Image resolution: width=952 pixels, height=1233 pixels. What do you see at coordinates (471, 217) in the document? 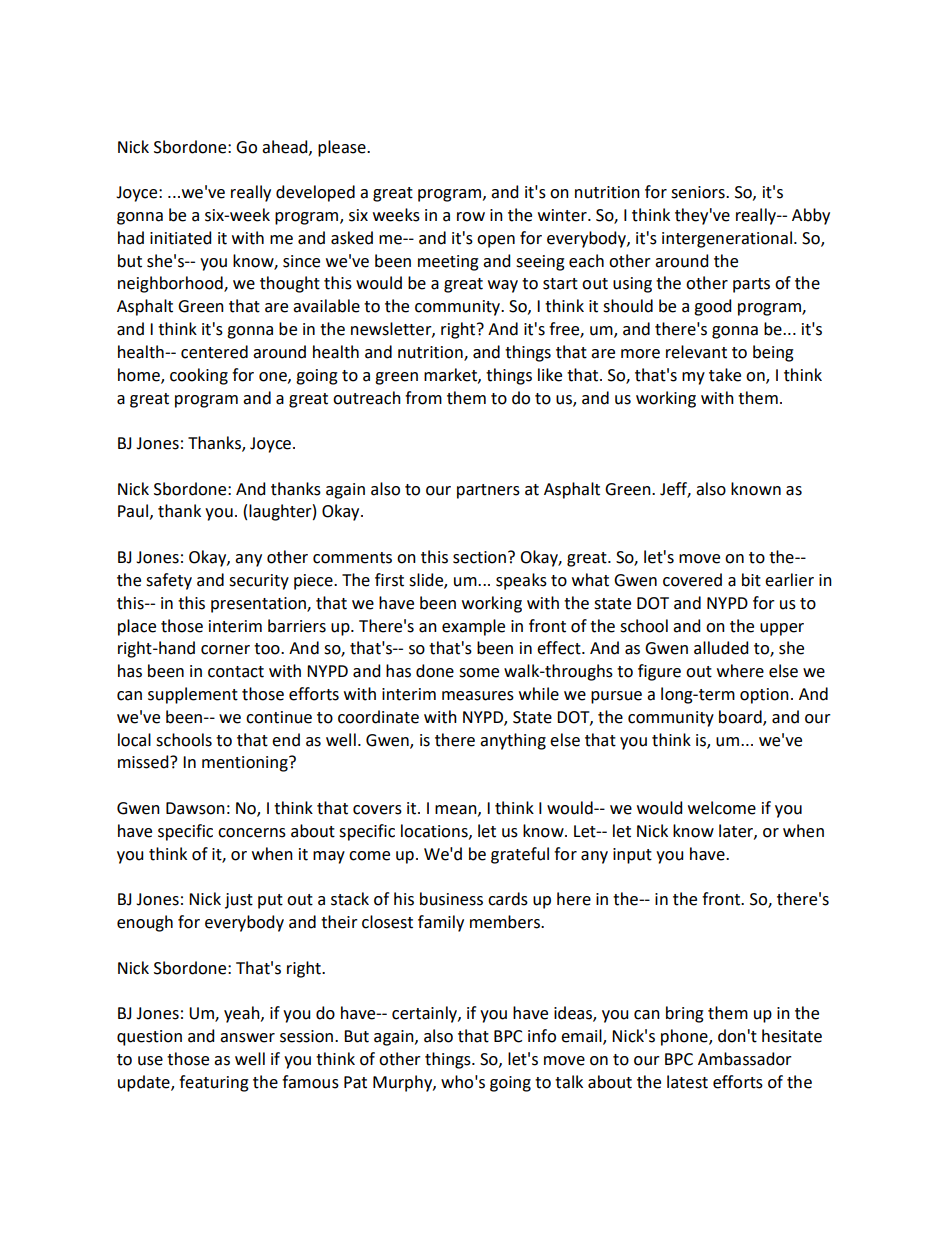
I see `row` at bounding box center [471, 217].
